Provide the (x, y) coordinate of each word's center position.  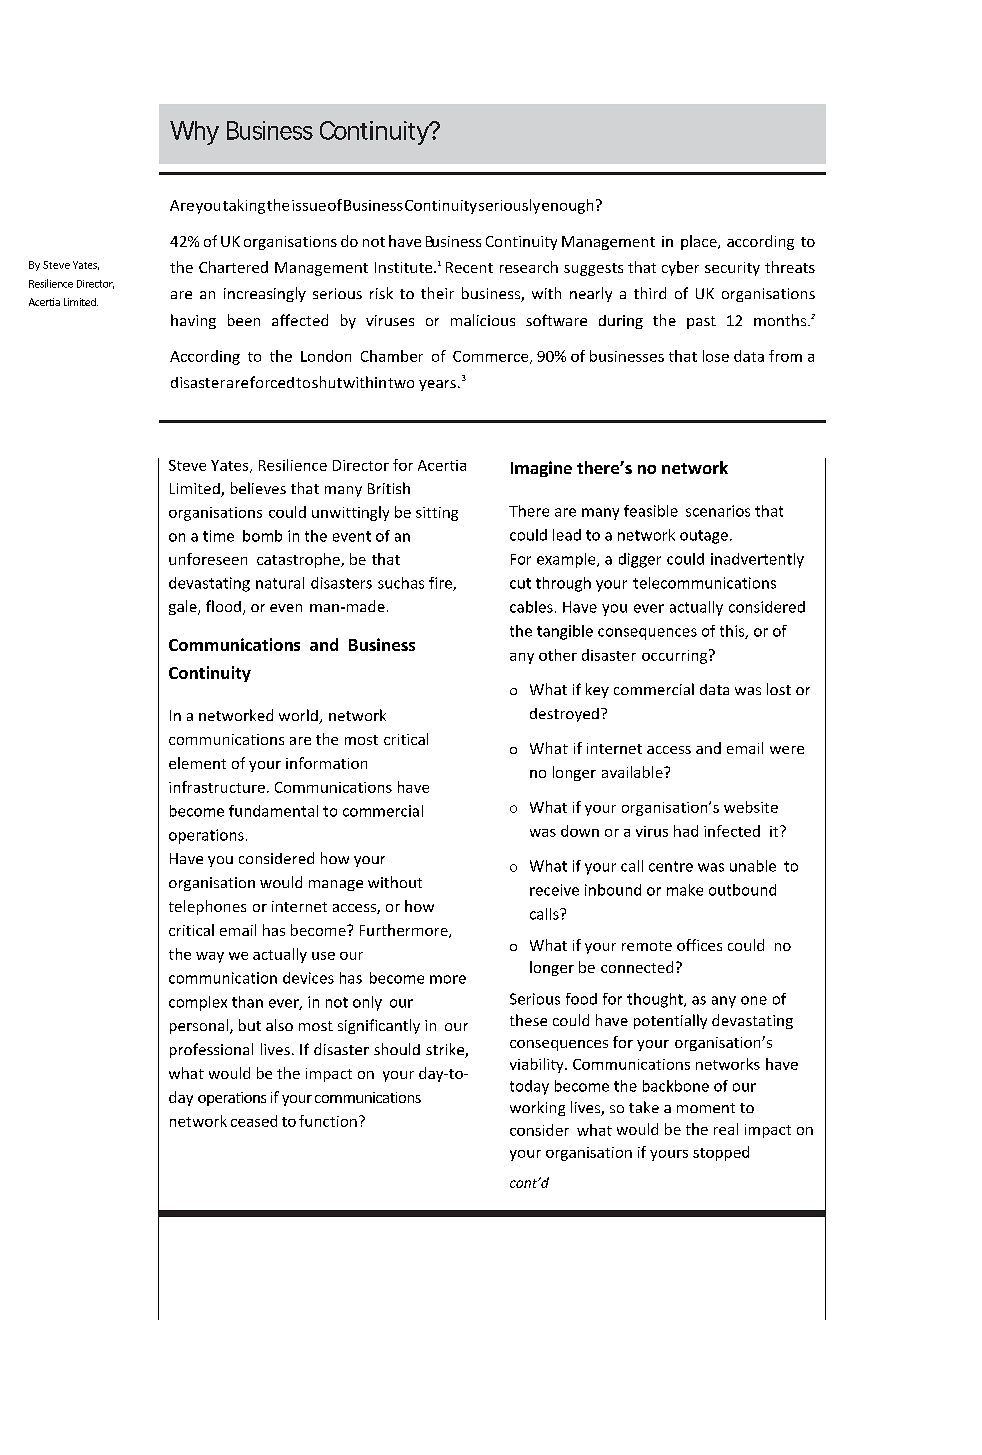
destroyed (564, 715)
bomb (262, 536)
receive (554, 890)
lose (716, 356)
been (244, 320)
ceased (254, 1121)
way (210, 957)
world (299, 716)
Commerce (492, 357)
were (787, 750)
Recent (469, 267)
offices (699, 945)
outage (704, 537)
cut (520, 583)
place (700, 242)
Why (194, 133)
